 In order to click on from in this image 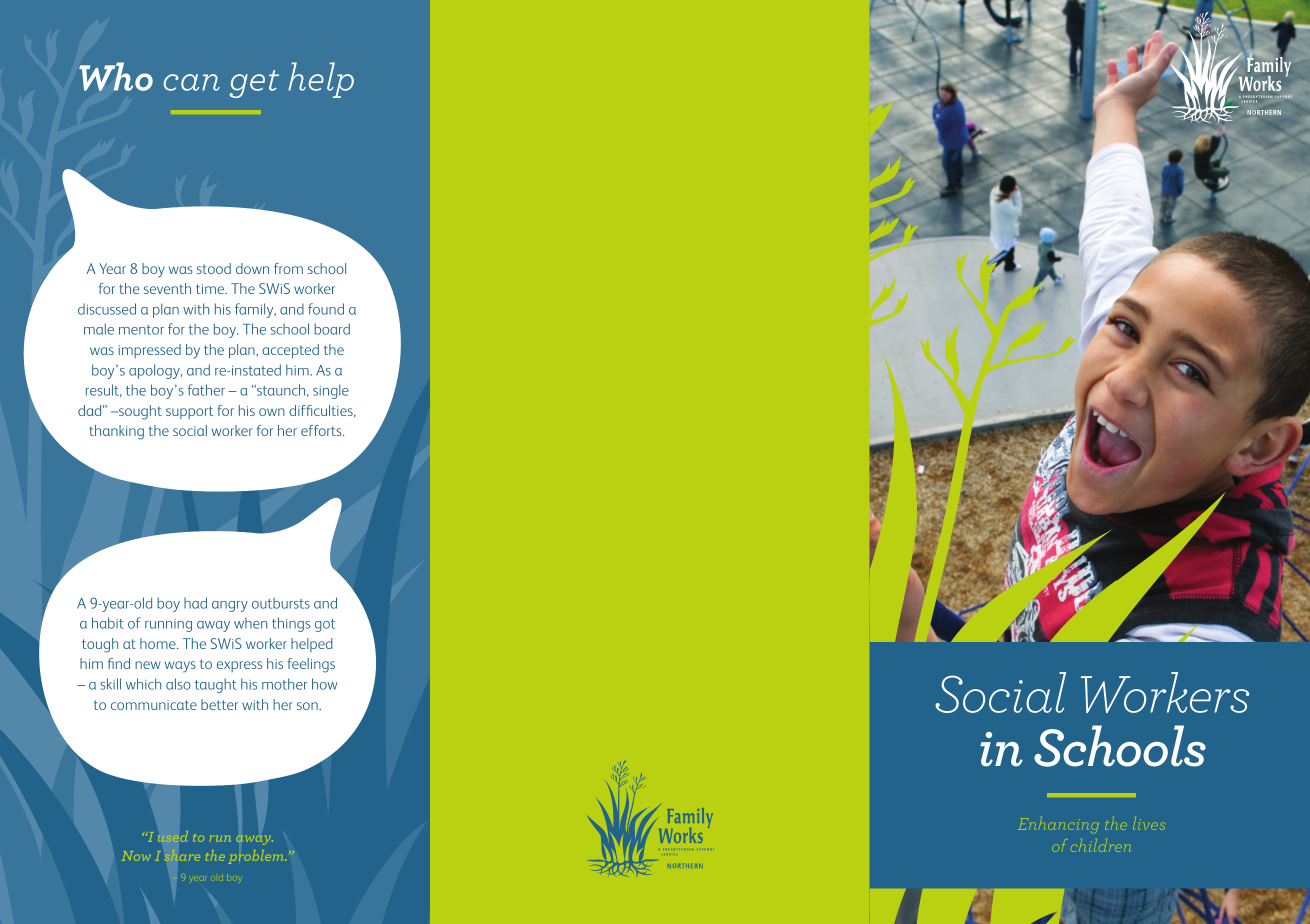, I will do `click(288, 268)`.
